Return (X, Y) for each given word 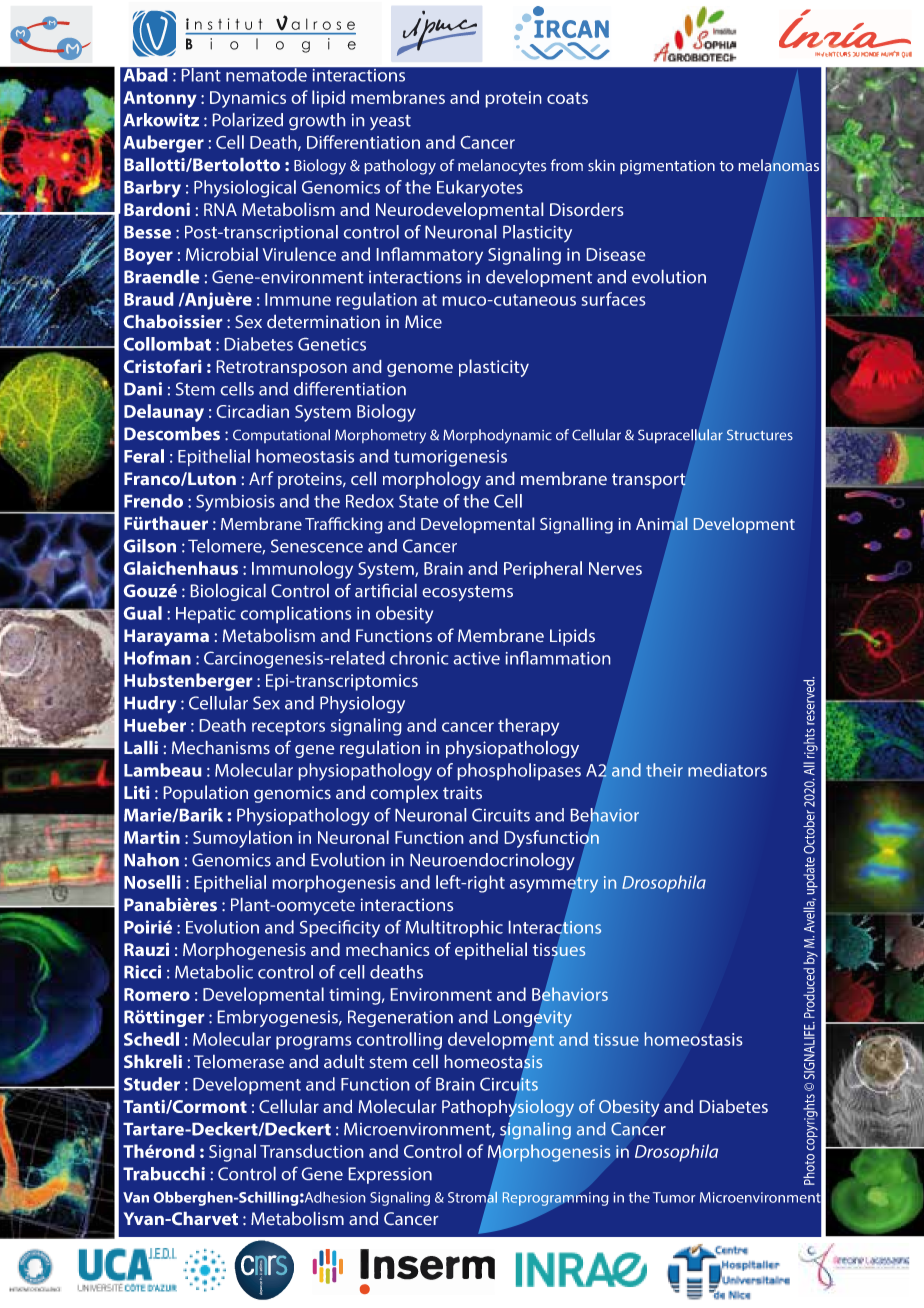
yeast (390, 122)
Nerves (615, 568)
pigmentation (667, 167)
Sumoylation (242, 839)
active (477, 658)
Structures (760, 435)
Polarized (248, 120)
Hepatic (206, 615)
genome (420, 370)
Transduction (311, 1151)
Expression (390, 1175)
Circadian (253, 411)
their (664, 770)
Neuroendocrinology (492, 861)
